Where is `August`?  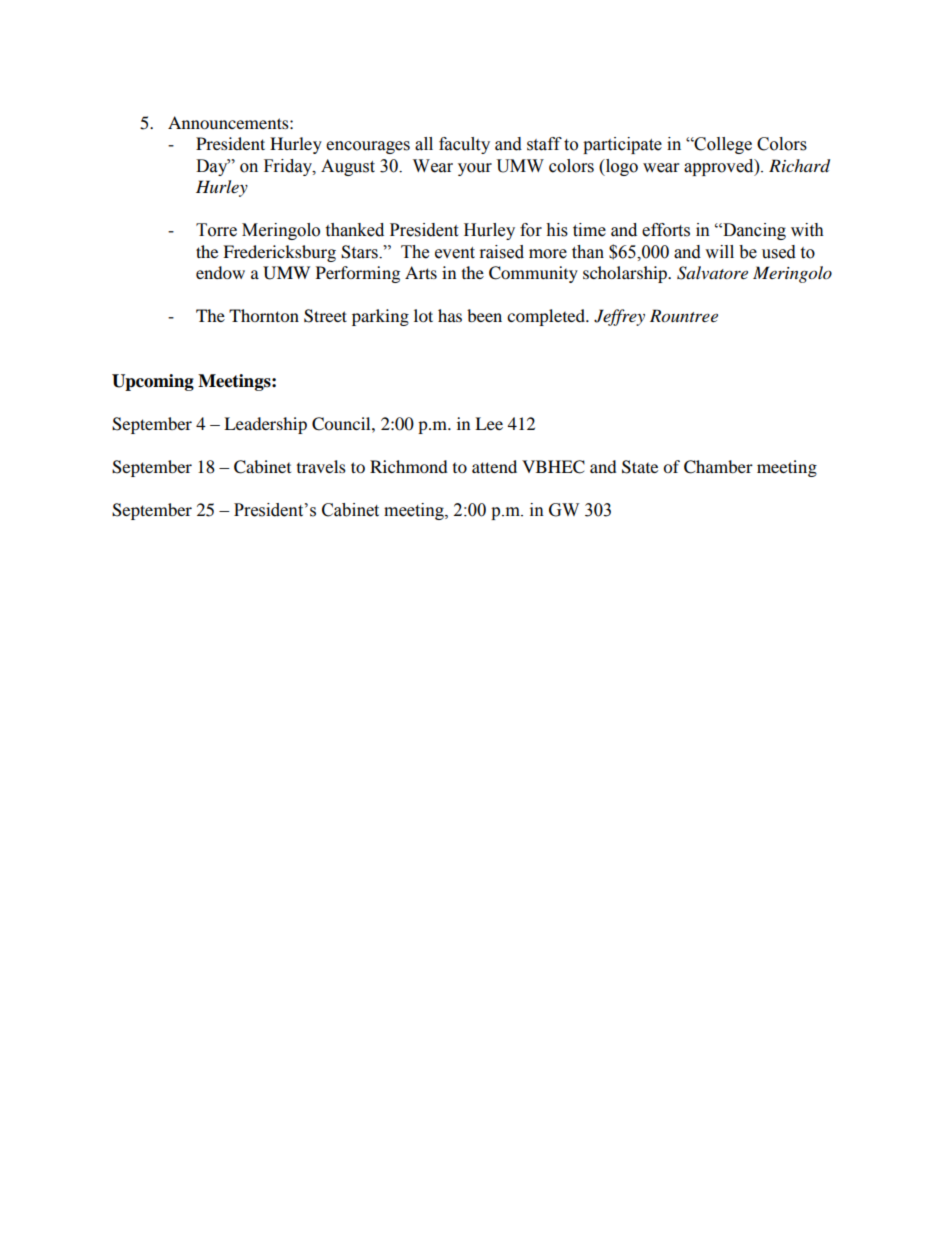 August is located at coordinates (348, 167).
